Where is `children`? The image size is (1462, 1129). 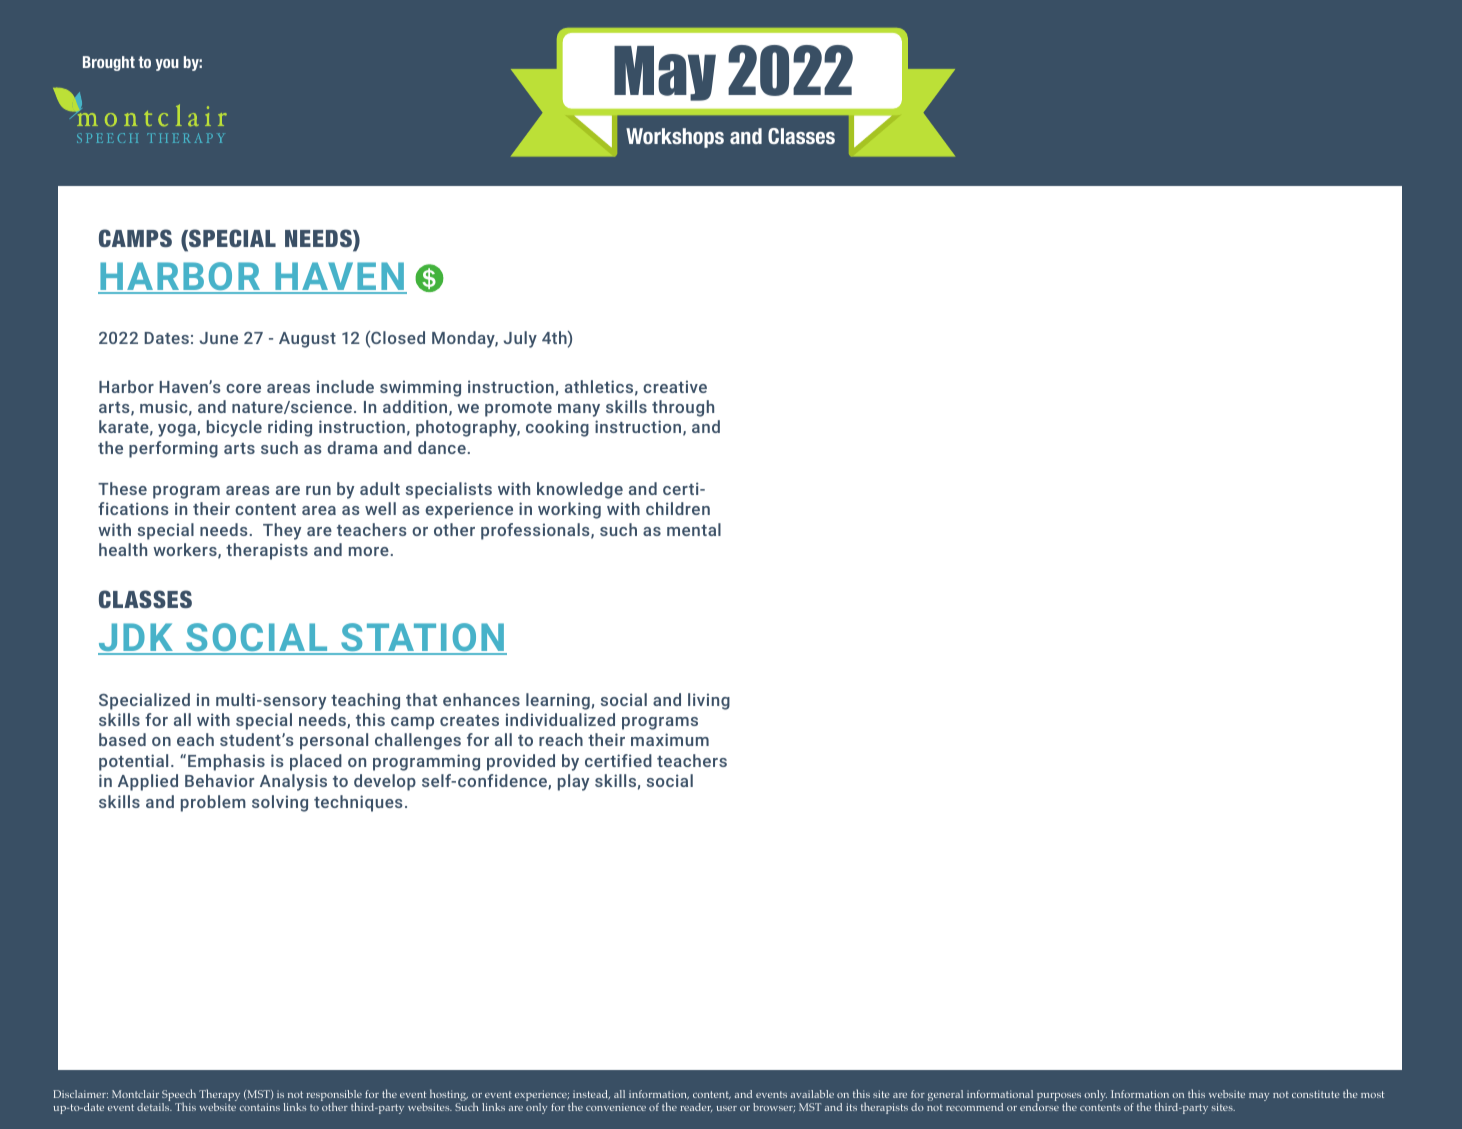
children is located at coordinates (678, 508).
